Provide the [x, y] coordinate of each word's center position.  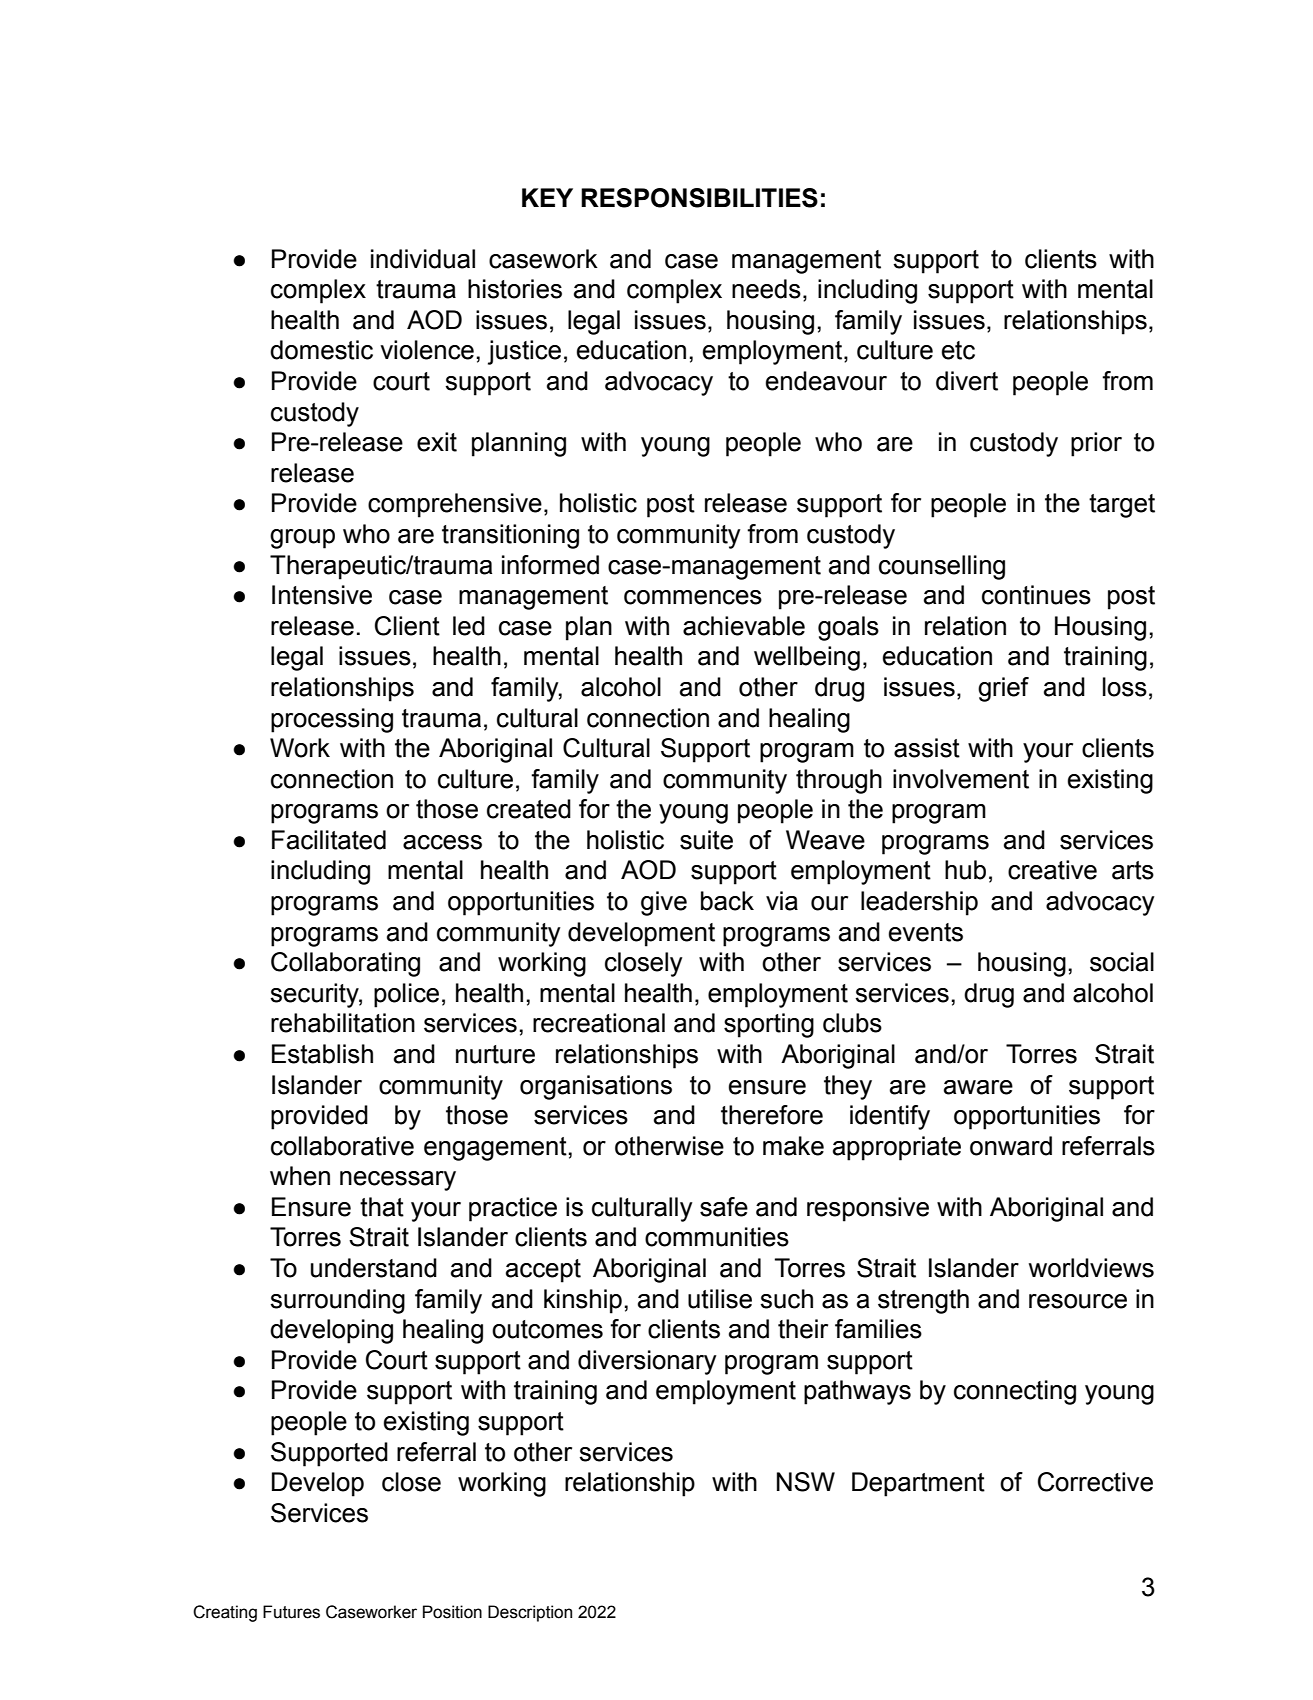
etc [958, 350]
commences [693, 597]
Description [530, 1613]
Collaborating [345, 964]
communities [717, 1237]
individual [423, 259]
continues [1036, 595]
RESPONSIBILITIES [699, 198]
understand [374, 1268]
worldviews [1091, 1268]
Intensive [322, 595]
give [664, 903]
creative [1052, 870]
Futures [291, 1612]
